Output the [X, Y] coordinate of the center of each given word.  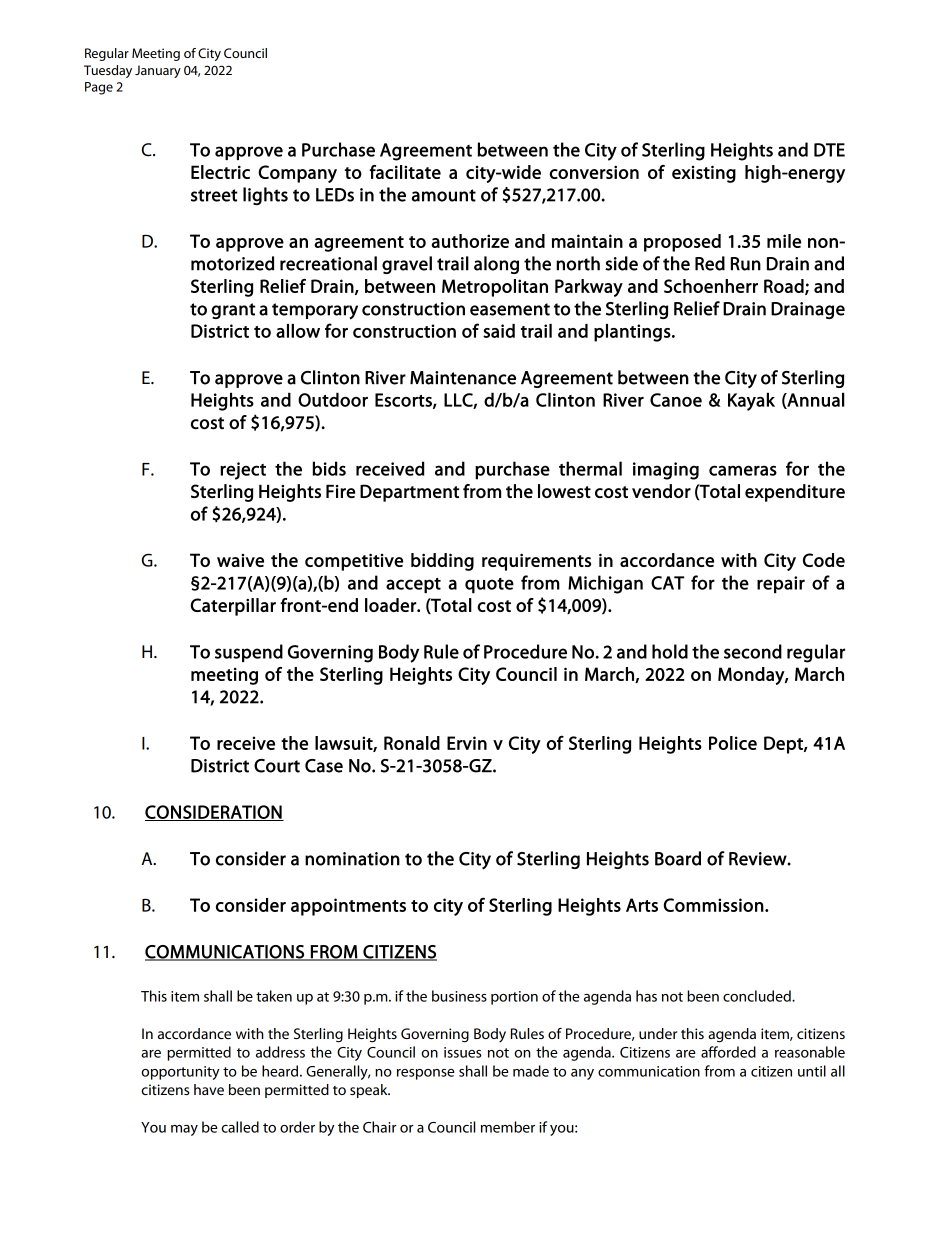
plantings [633, 333]
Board [678, 858]
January [158, 71]
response [426, 1074]
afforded [728, 1052]
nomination [352, 859]
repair [781, 584]
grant [233, 311]
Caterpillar [233, 607]
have [209, 1089]
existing [704, 174]
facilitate [405, 172]
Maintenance [463, 378]
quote [489, 585]
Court [277, 766]
